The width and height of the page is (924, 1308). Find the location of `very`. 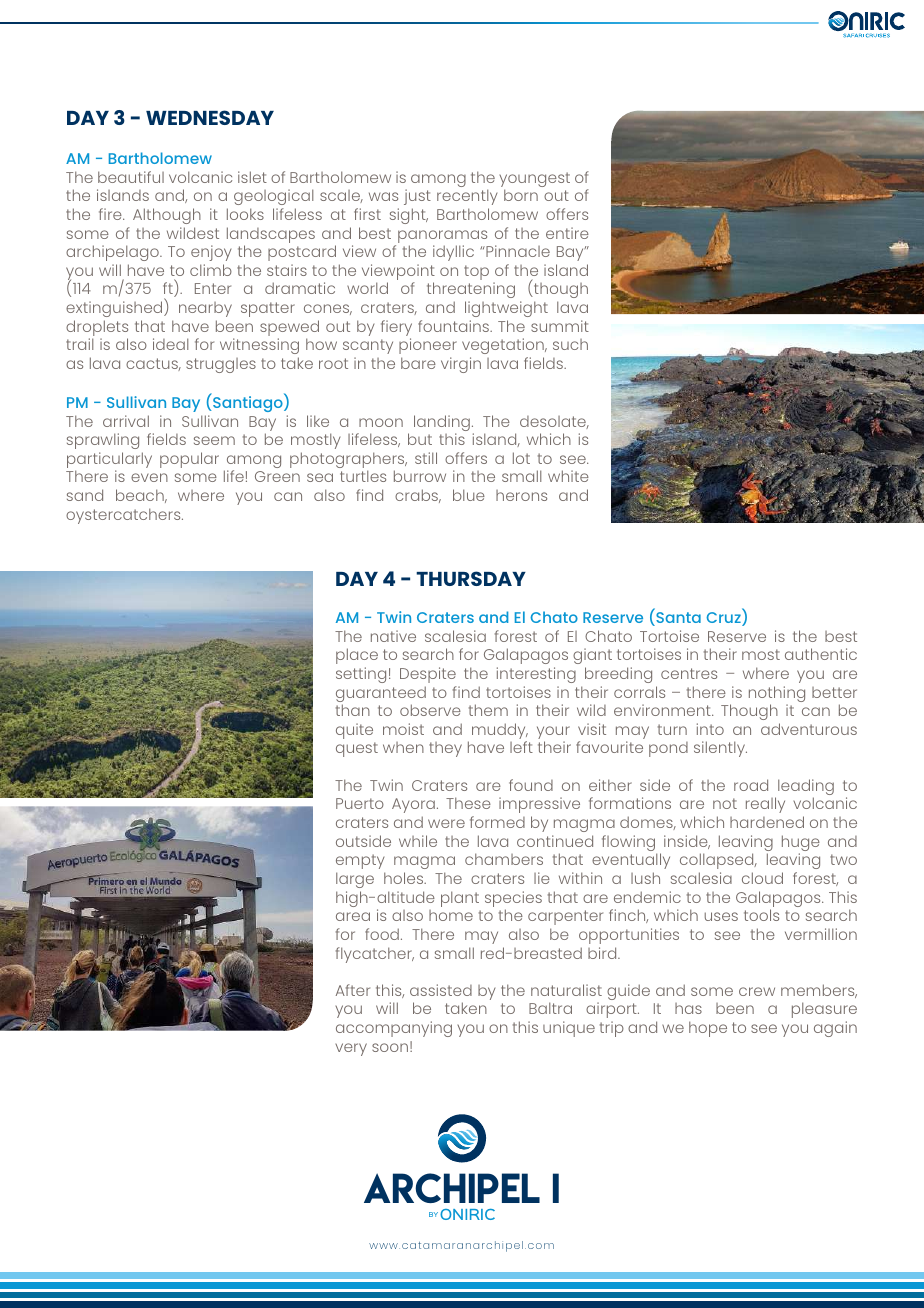

very is located at coordinates (351, 1049).
